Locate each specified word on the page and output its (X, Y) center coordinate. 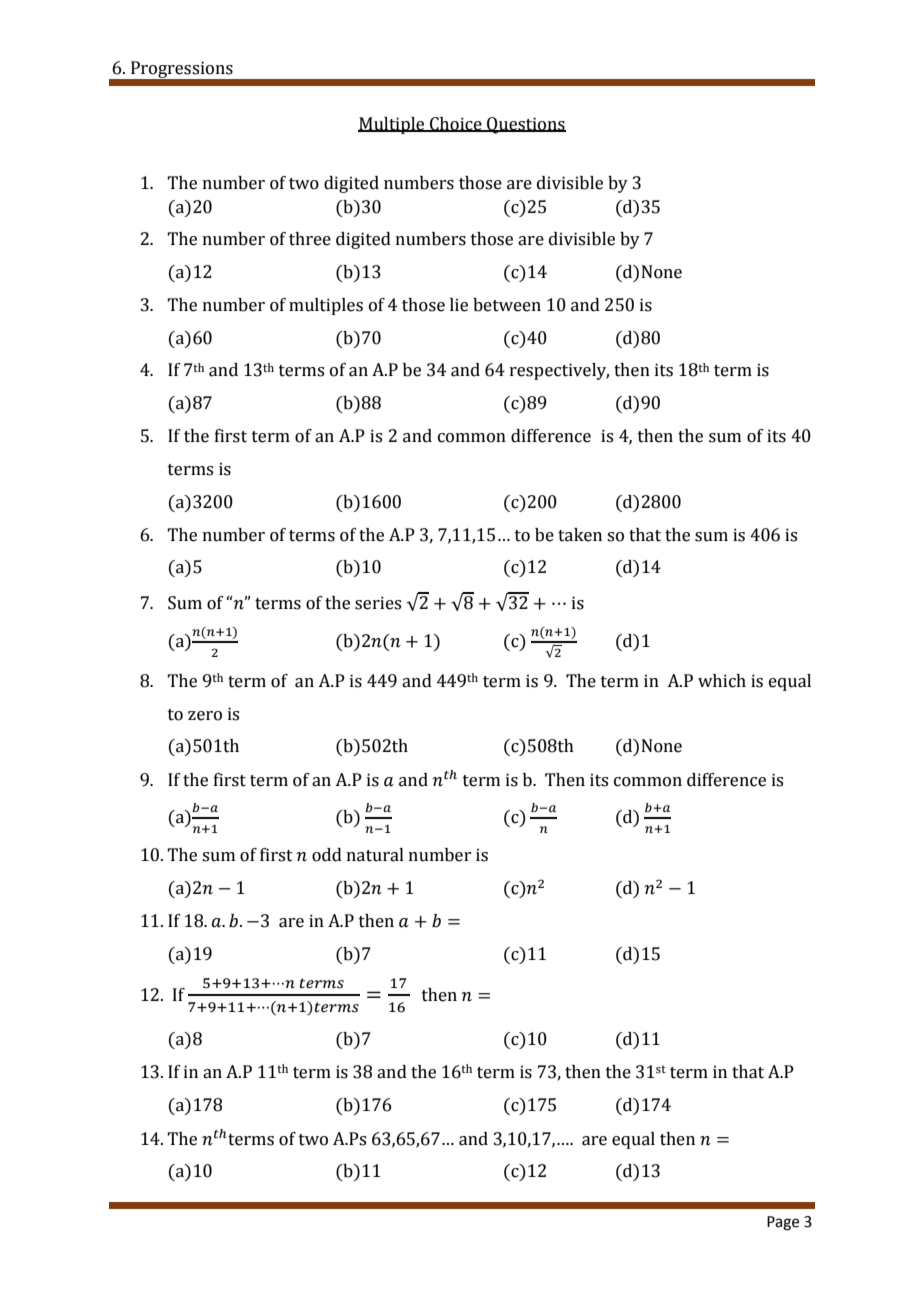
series (378, 603)
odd (327, 855)
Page (783, 1223)
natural (375, 855)
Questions (525, 125)
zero (205, 716)
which (722, 681)
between (507, 305)
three (310, 239)
